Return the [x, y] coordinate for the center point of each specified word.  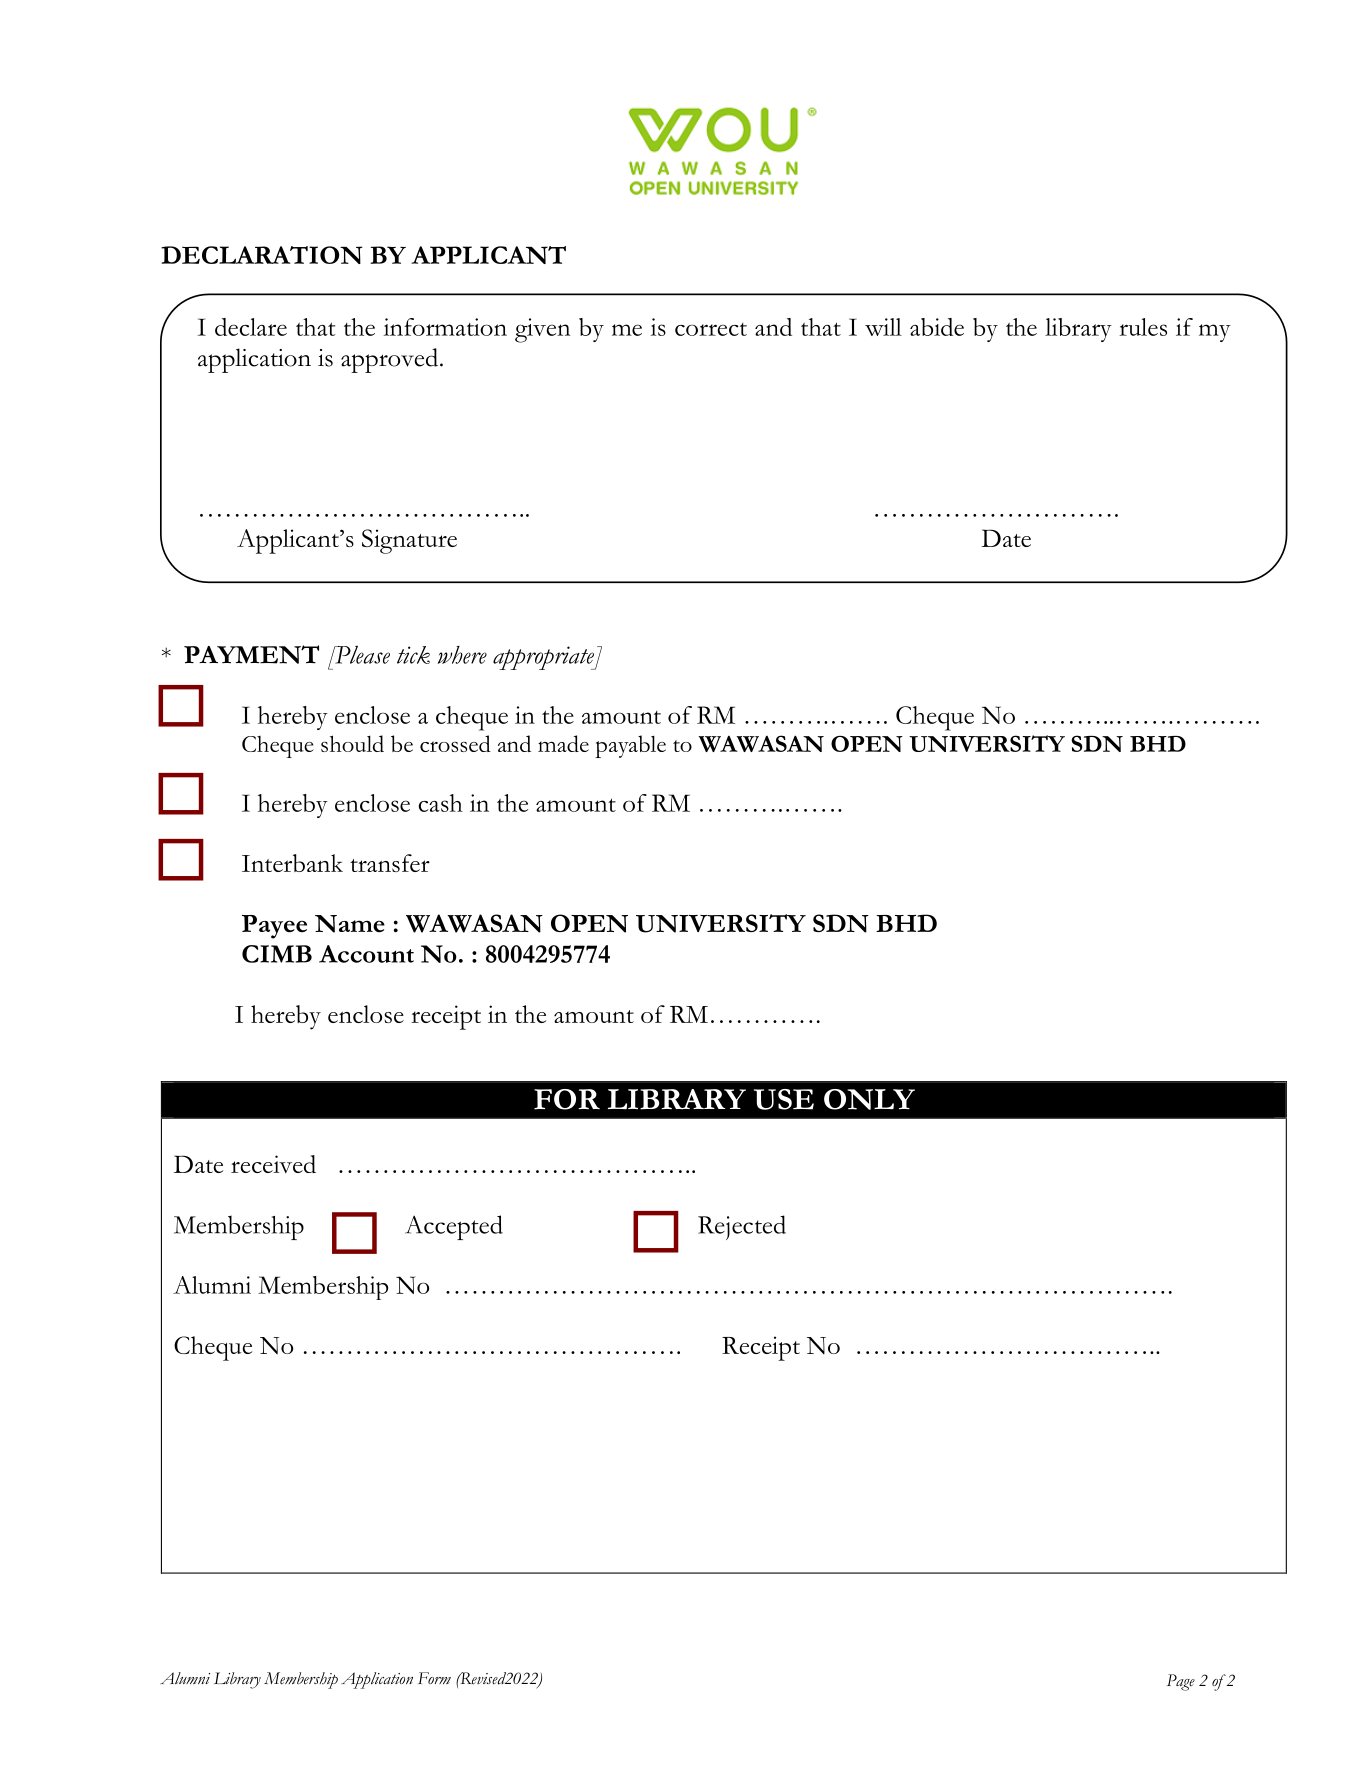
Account [366, 954]
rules [1143, 327]
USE [784, 1099]
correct [711, 329]
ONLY [869, 1099]
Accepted [454, 1227]
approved [391, 360]
